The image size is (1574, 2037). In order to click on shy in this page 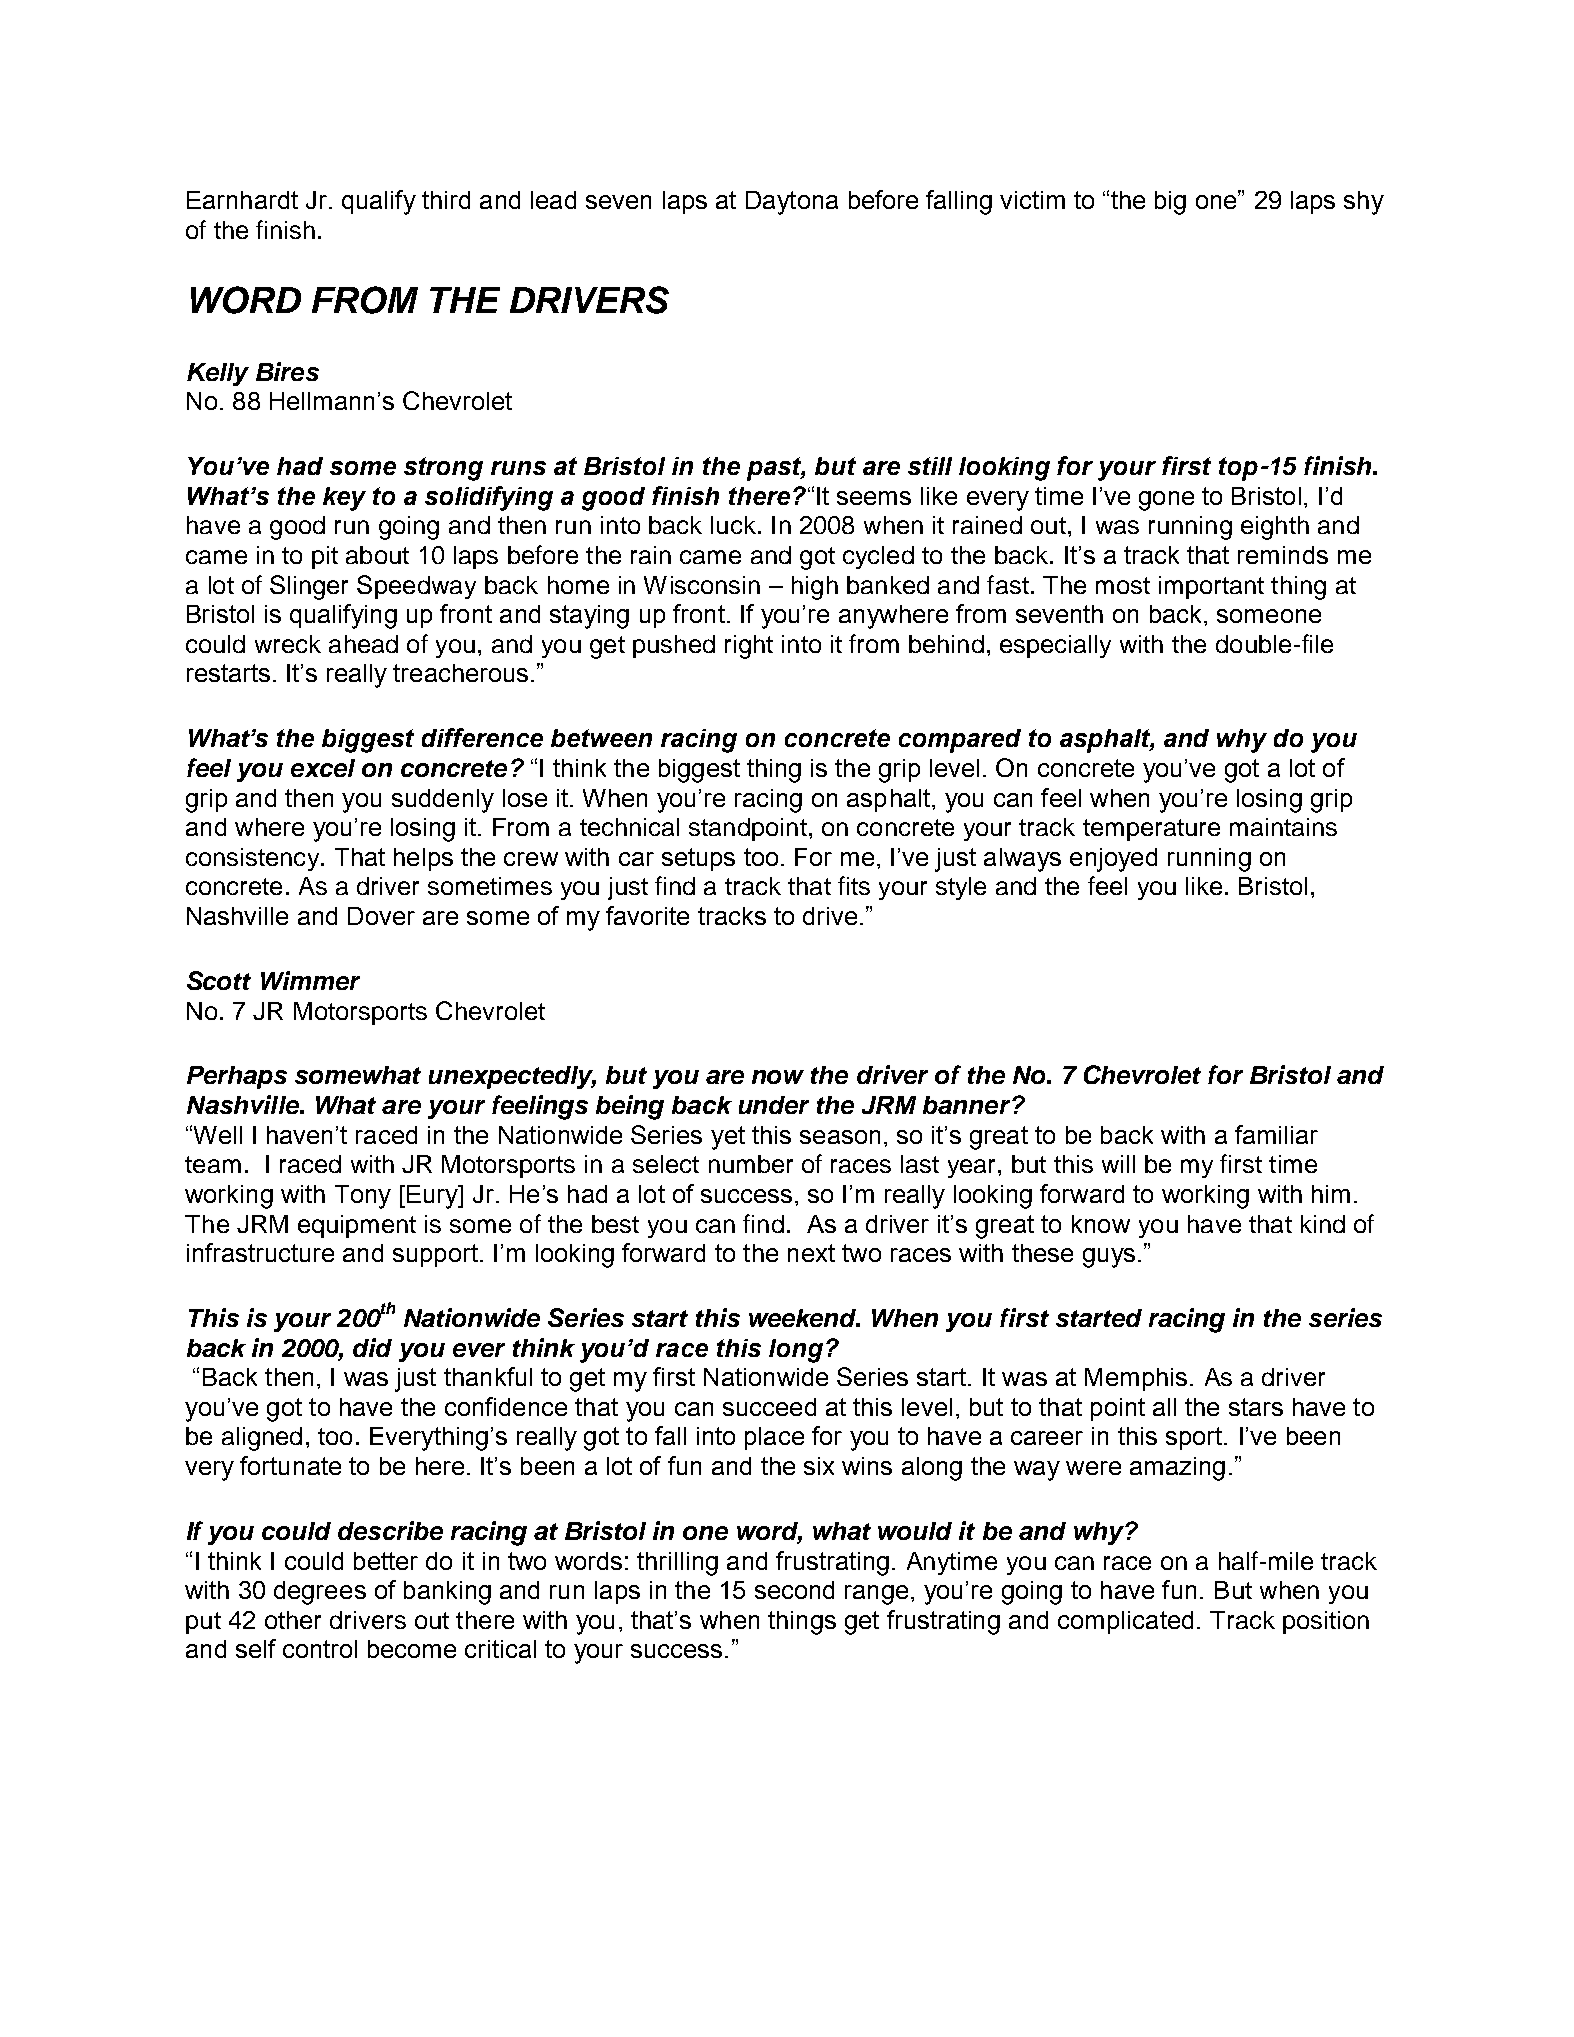, I will do `click(1364, 203)`.
